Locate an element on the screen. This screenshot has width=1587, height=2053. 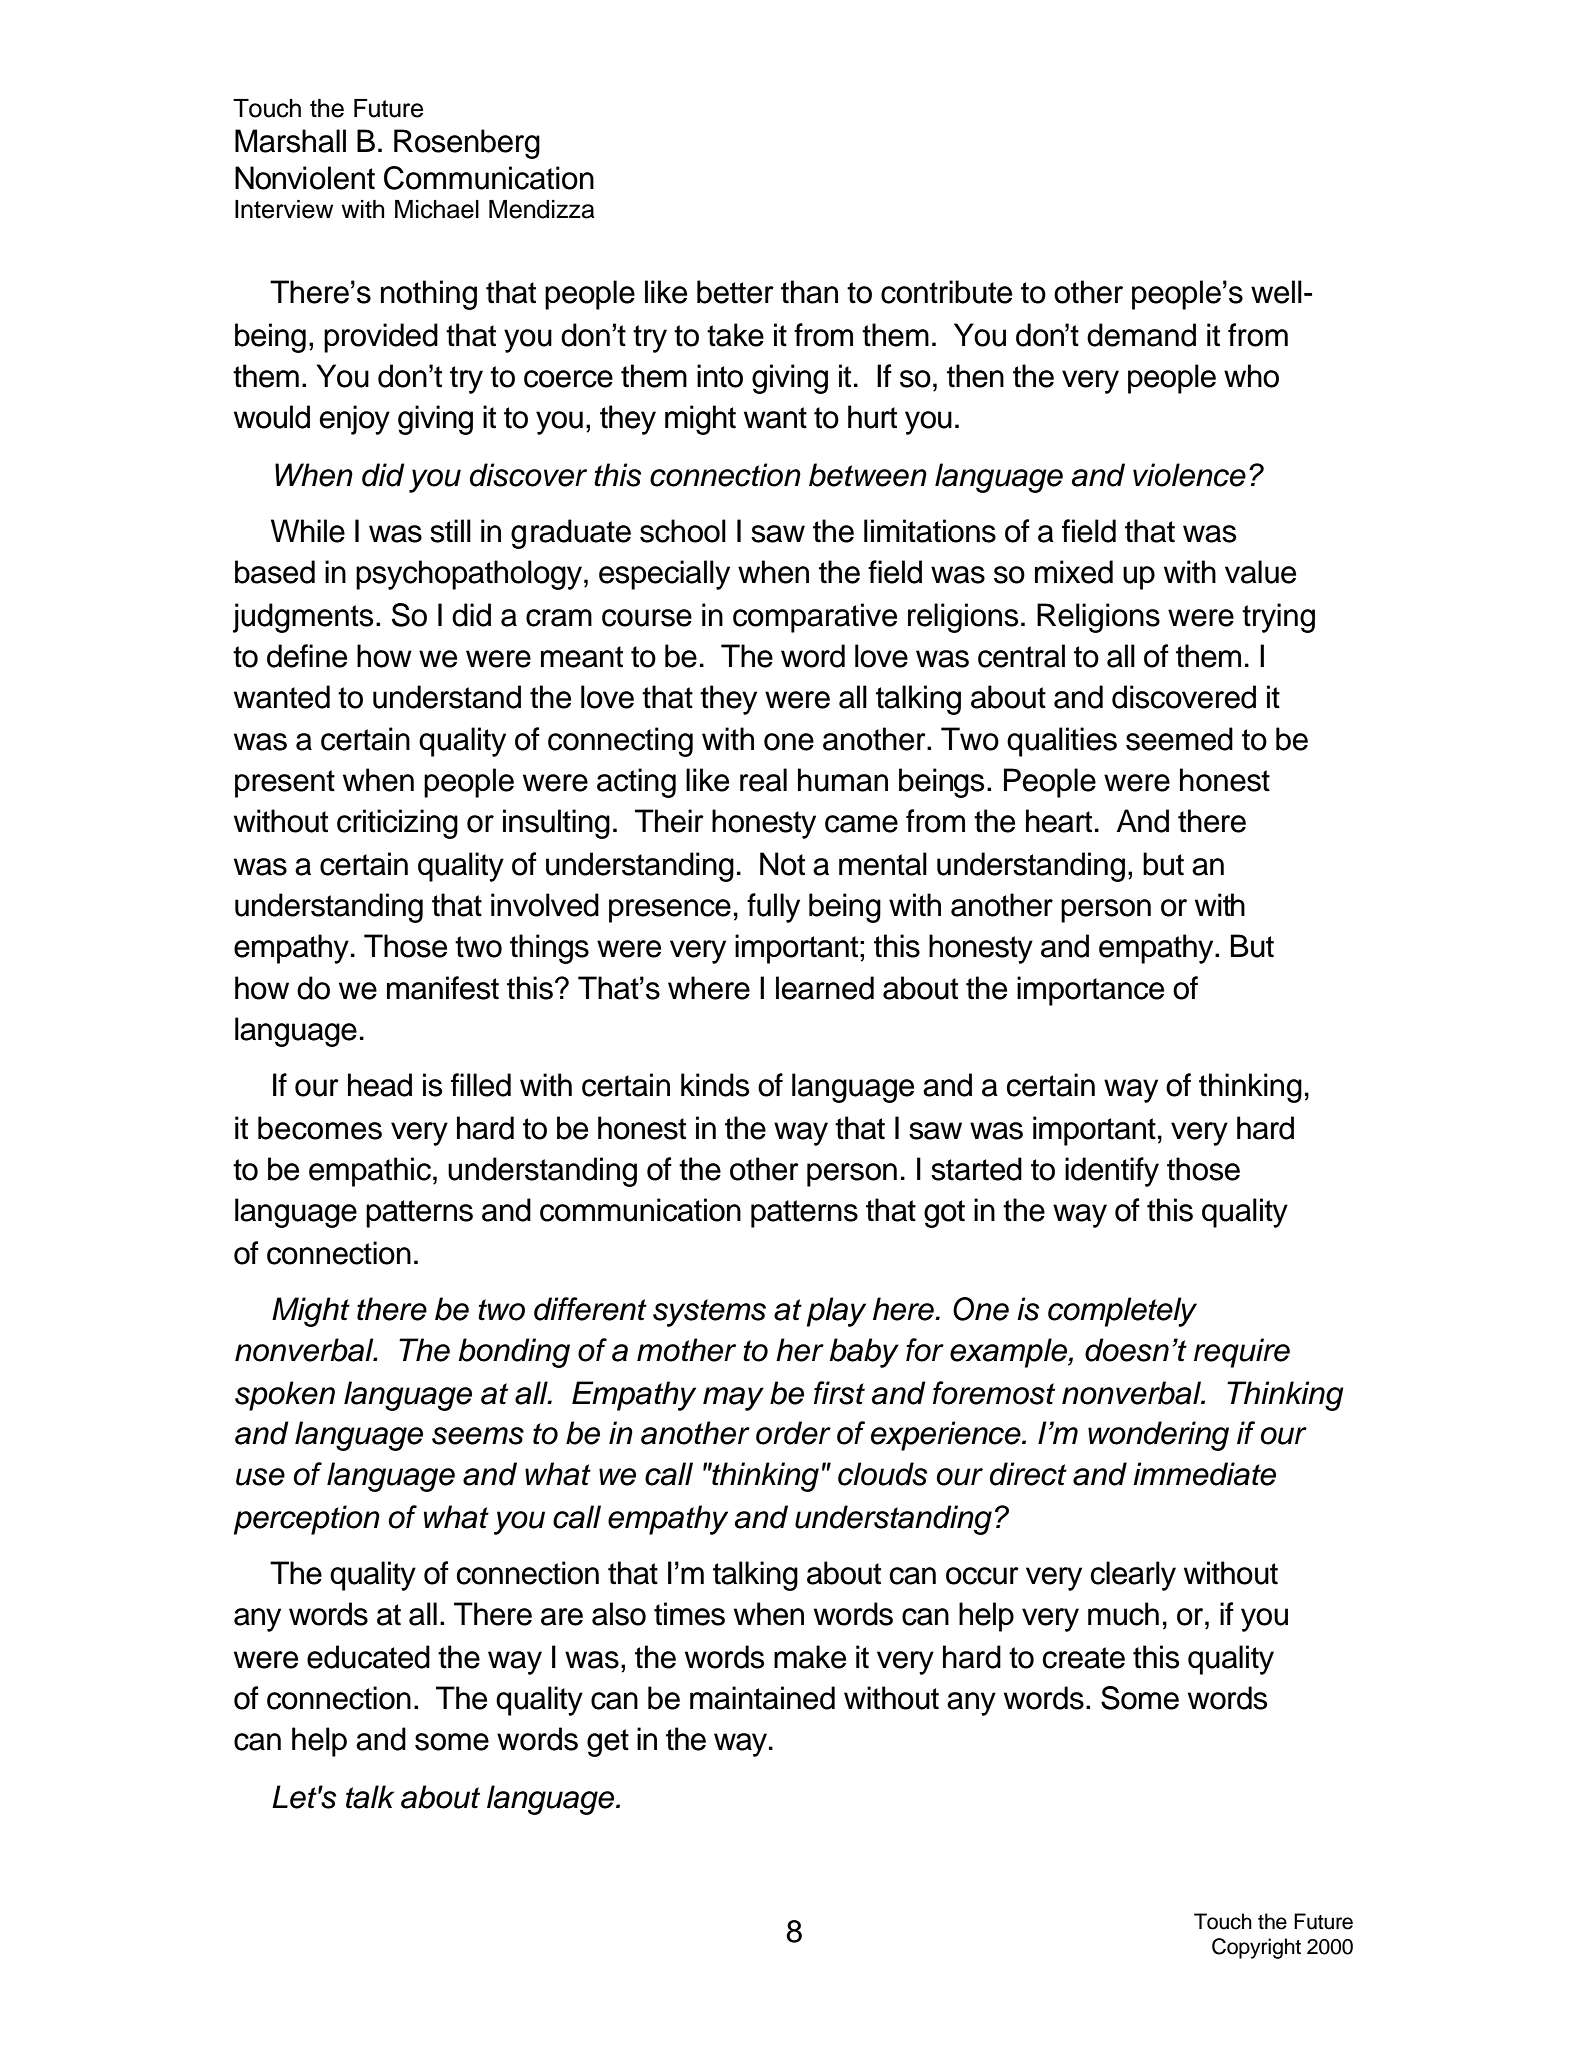
head is located at coordinates (380, 1085).
